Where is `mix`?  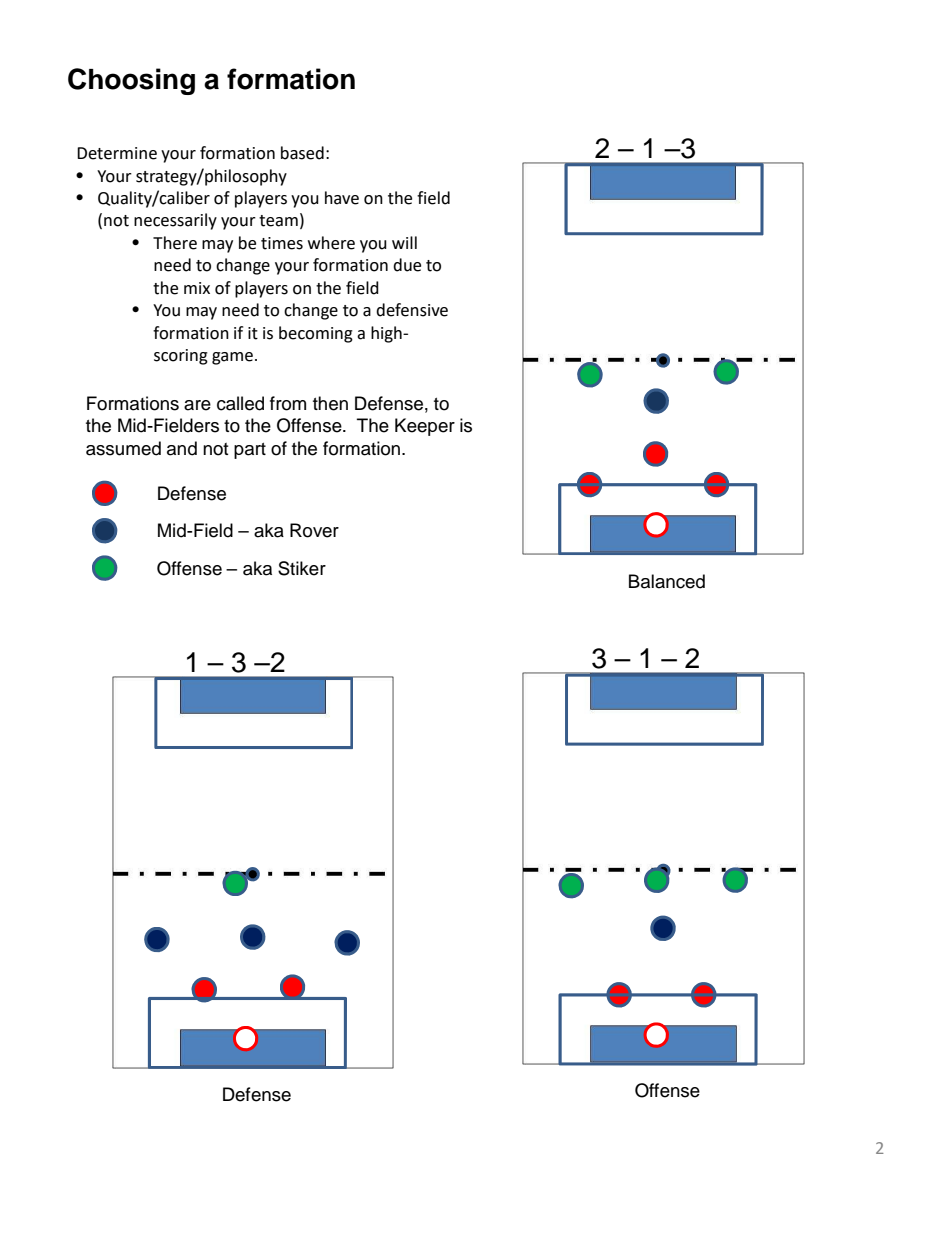 mix is located at coordinates (197, 288).
